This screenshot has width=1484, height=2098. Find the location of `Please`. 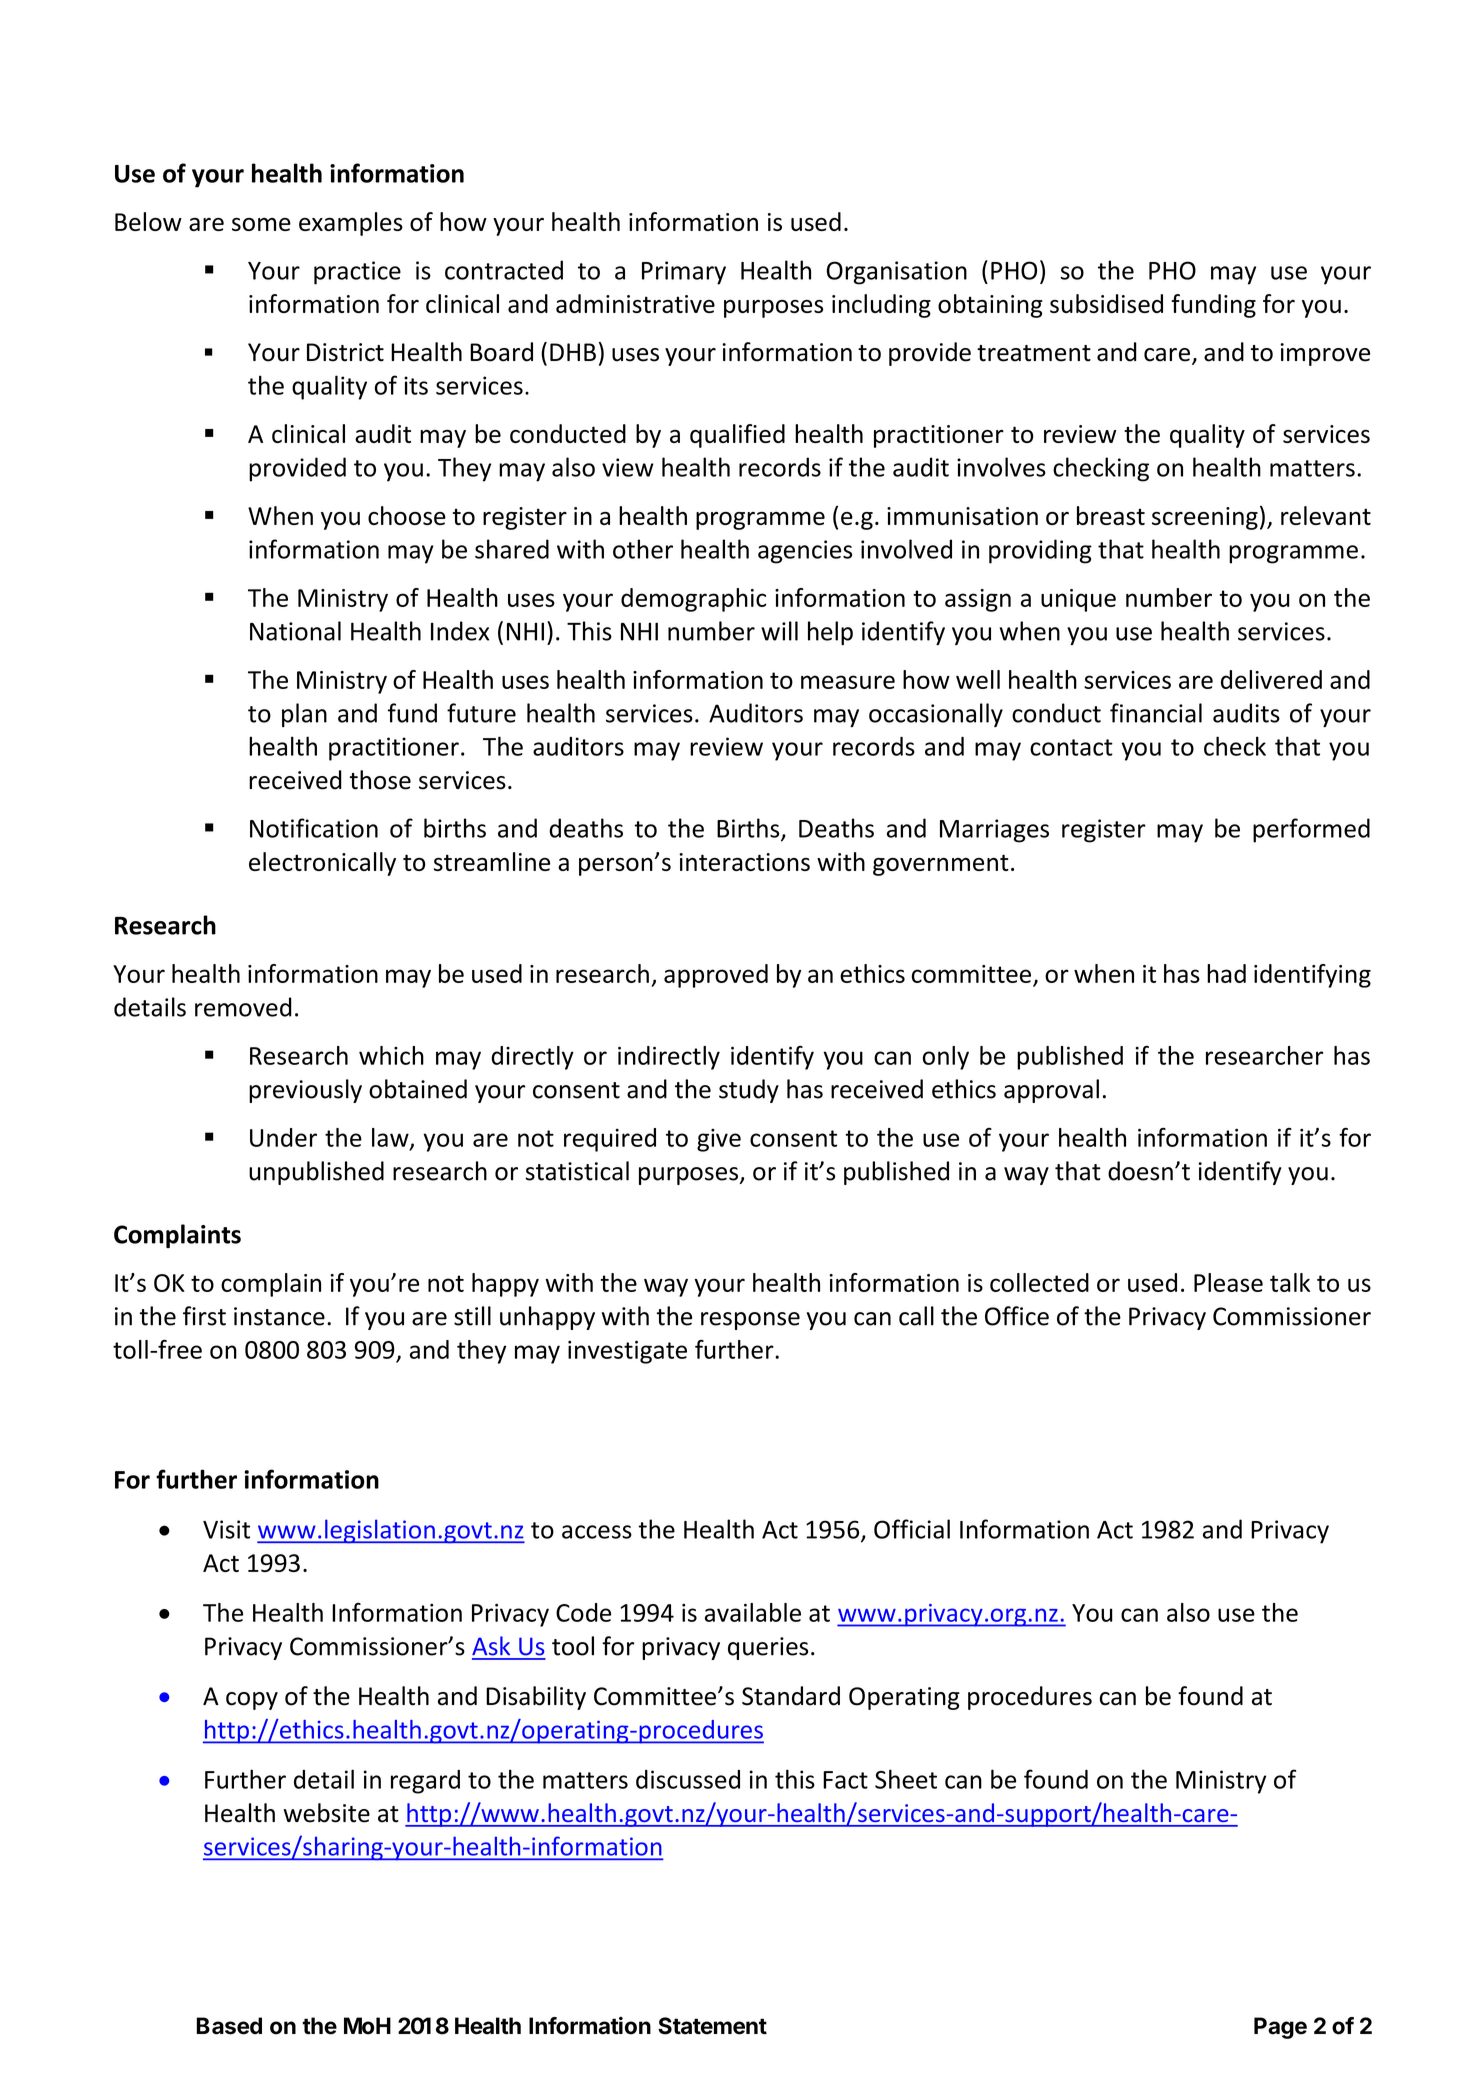

Please is located at coordinates (1228, 1282).
